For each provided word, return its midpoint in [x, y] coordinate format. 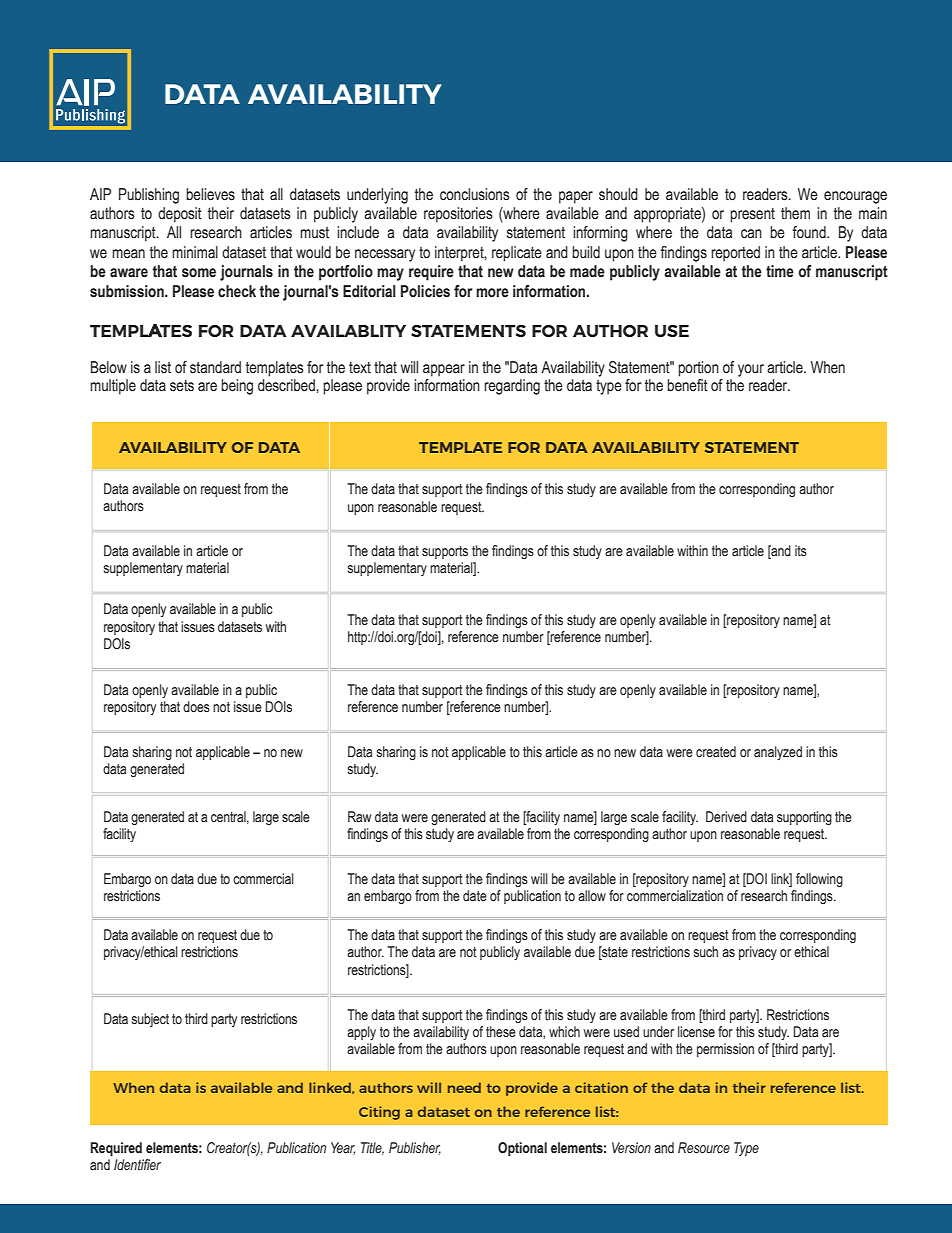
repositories [458, 215]
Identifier [137, 1165]
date [475, 896]
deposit [180, 215]
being [237, 387]
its [801, 551]
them [795, 213]
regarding [512, 387]
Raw [359, 817]
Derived [726, 817]
